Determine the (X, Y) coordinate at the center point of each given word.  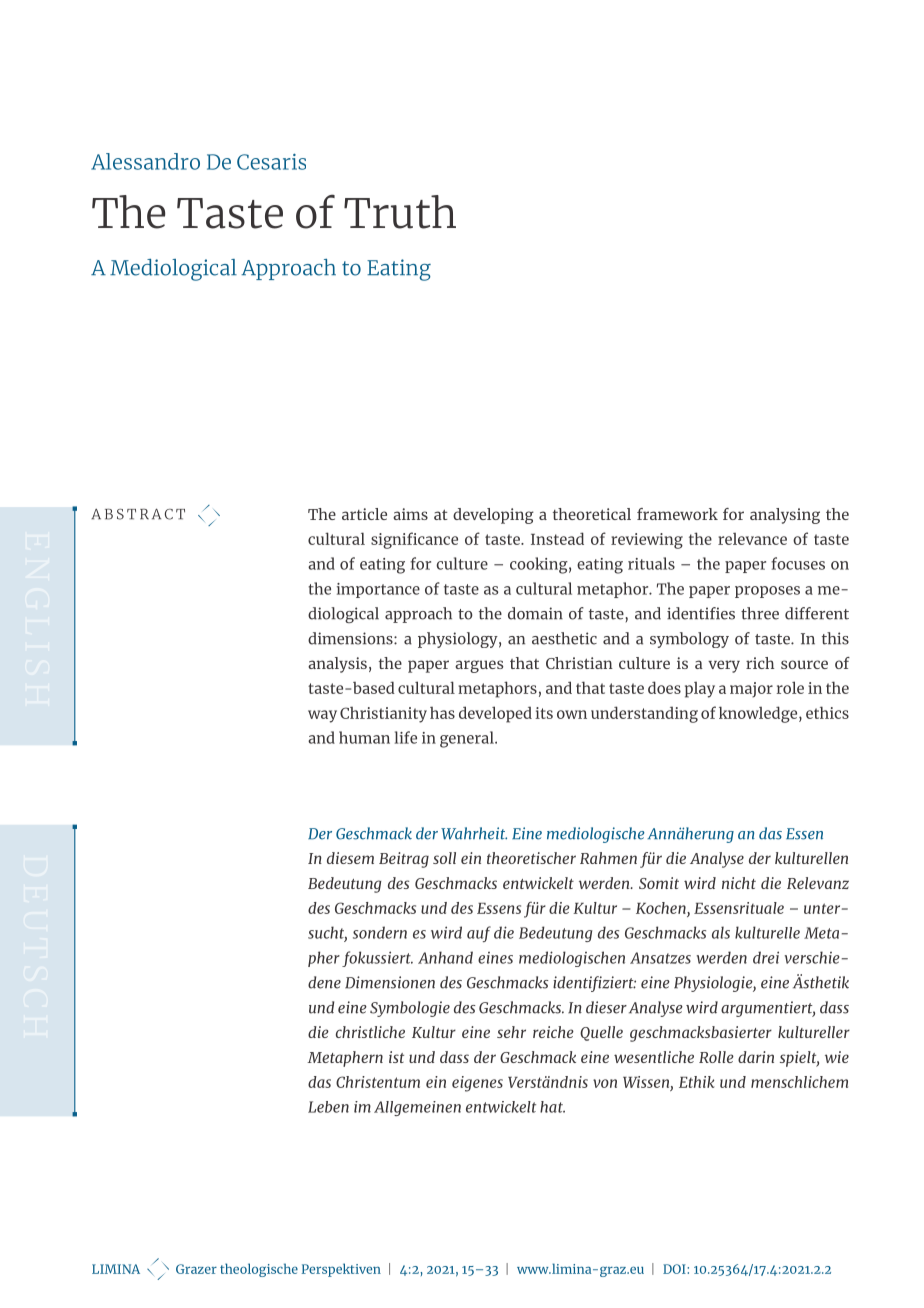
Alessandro (145, 161)
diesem (350, 858)
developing (493, 516)
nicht (739, 883)
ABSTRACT (138, 514)
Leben (328, 1107)
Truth (400, 212)
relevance (752, 539)
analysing (785, 516)
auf (479, 934)
